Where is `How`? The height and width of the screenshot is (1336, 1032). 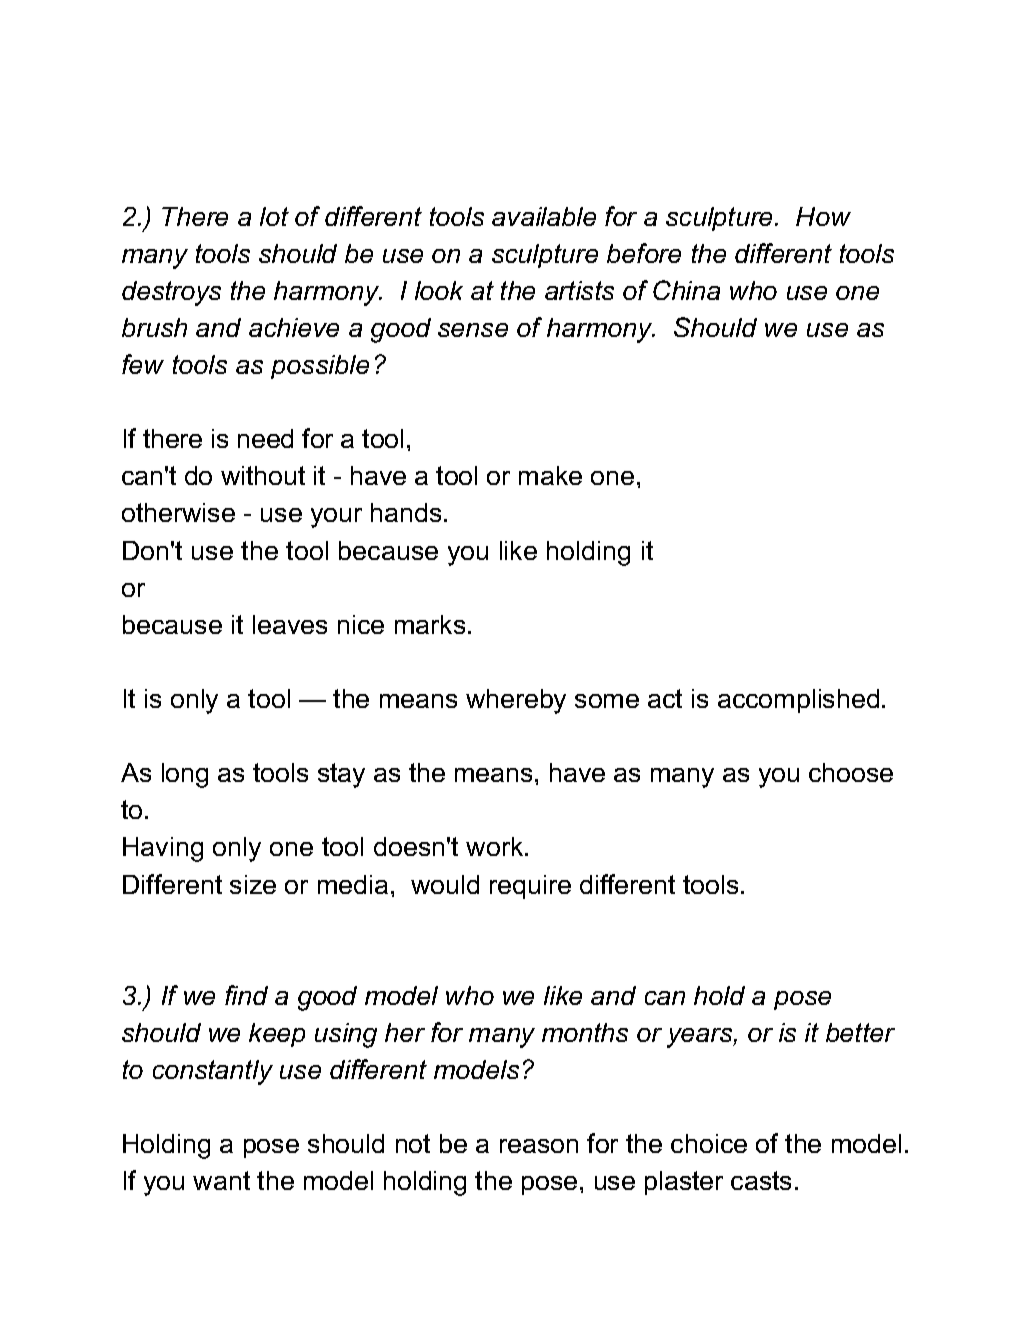 How is located at coordinates (823, 216).
